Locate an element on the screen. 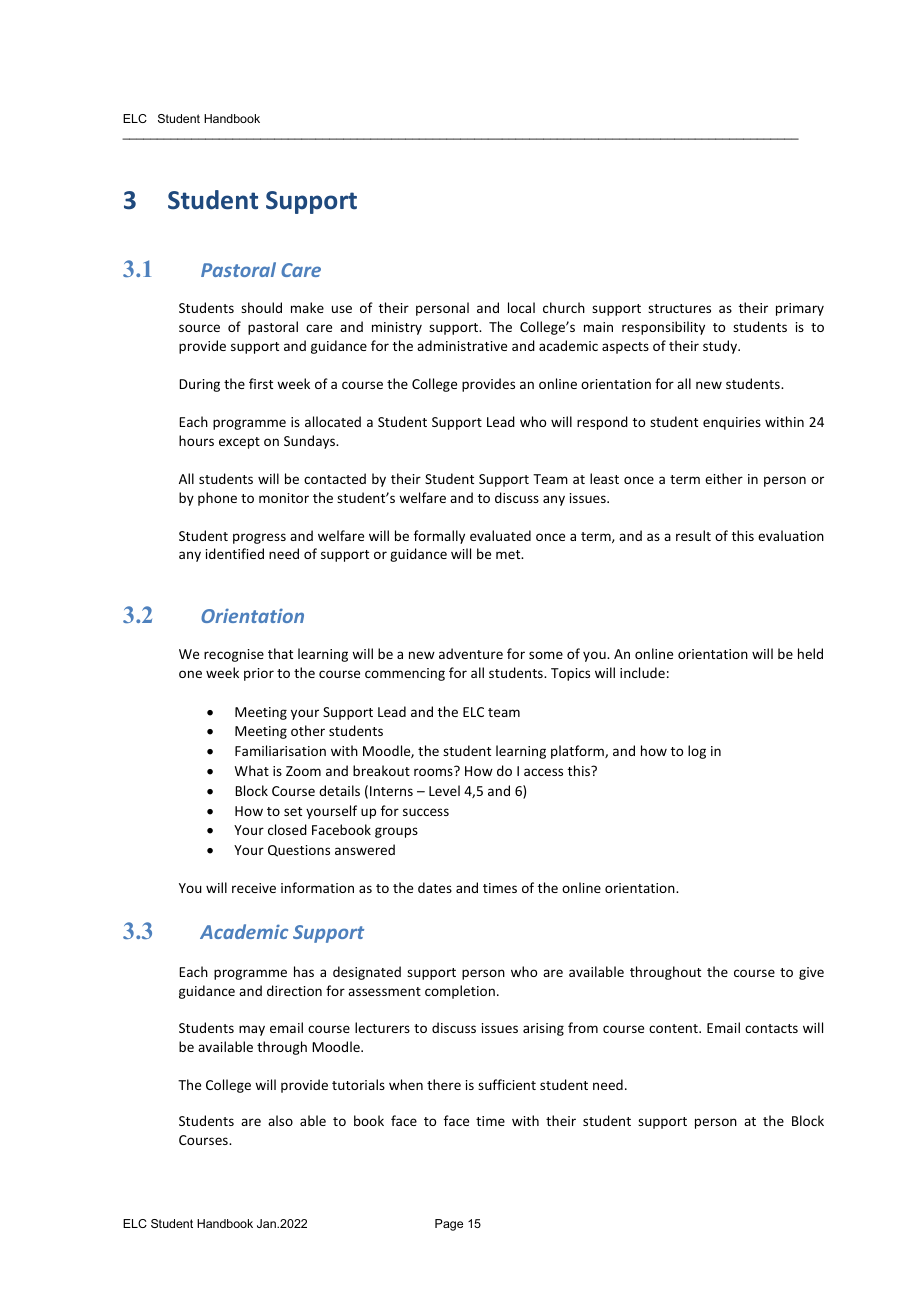 The height and width of the screenshot is (1303, 924). also is located at coordinates (280, 1120).
